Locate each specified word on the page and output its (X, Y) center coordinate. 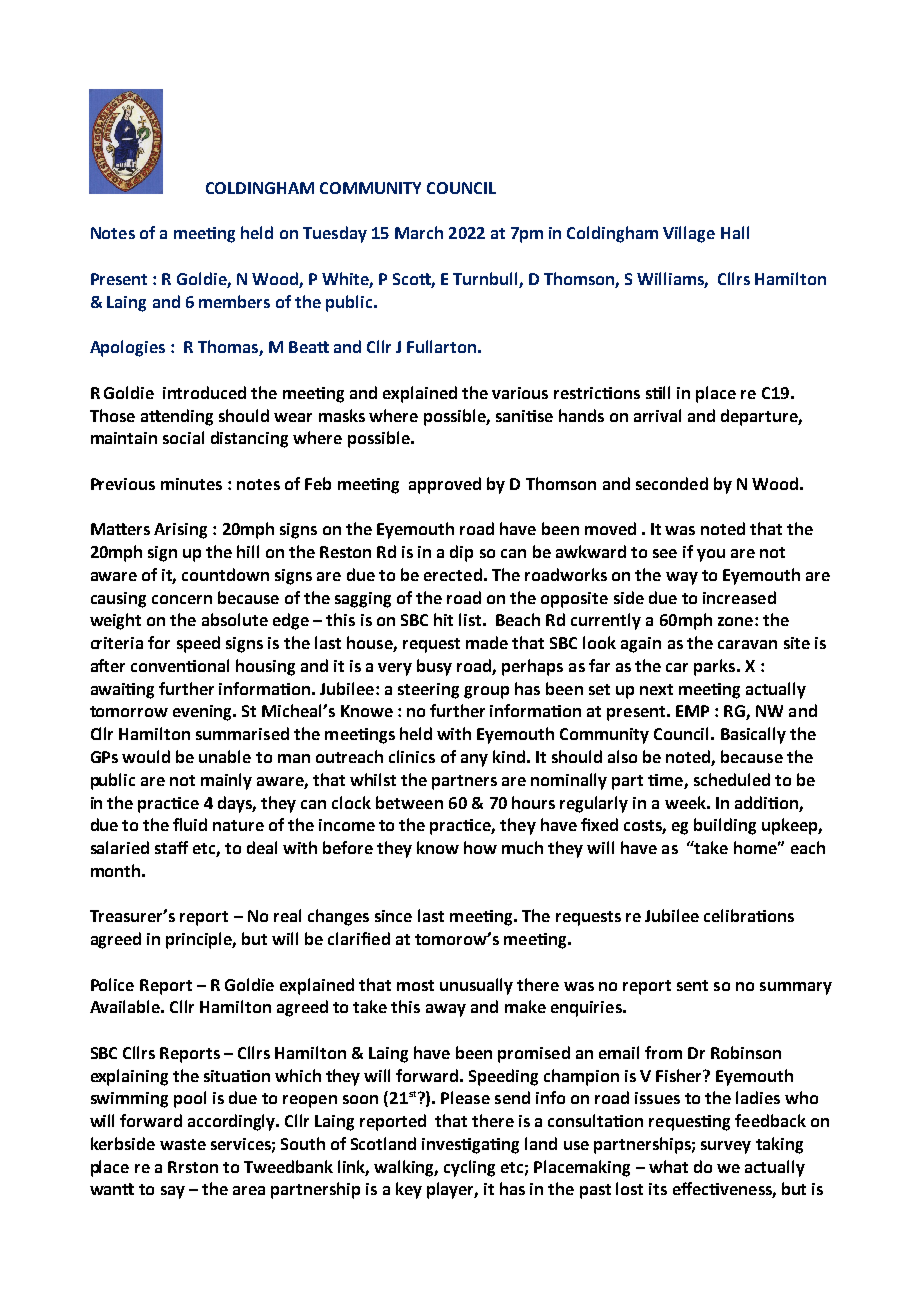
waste (183, 1144)
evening (204, 713)
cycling (469, 1168)
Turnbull (486, 280)
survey (726, 1147)
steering (428, 691)
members (234, 301)
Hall (735, 232)
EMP (692, 711)
